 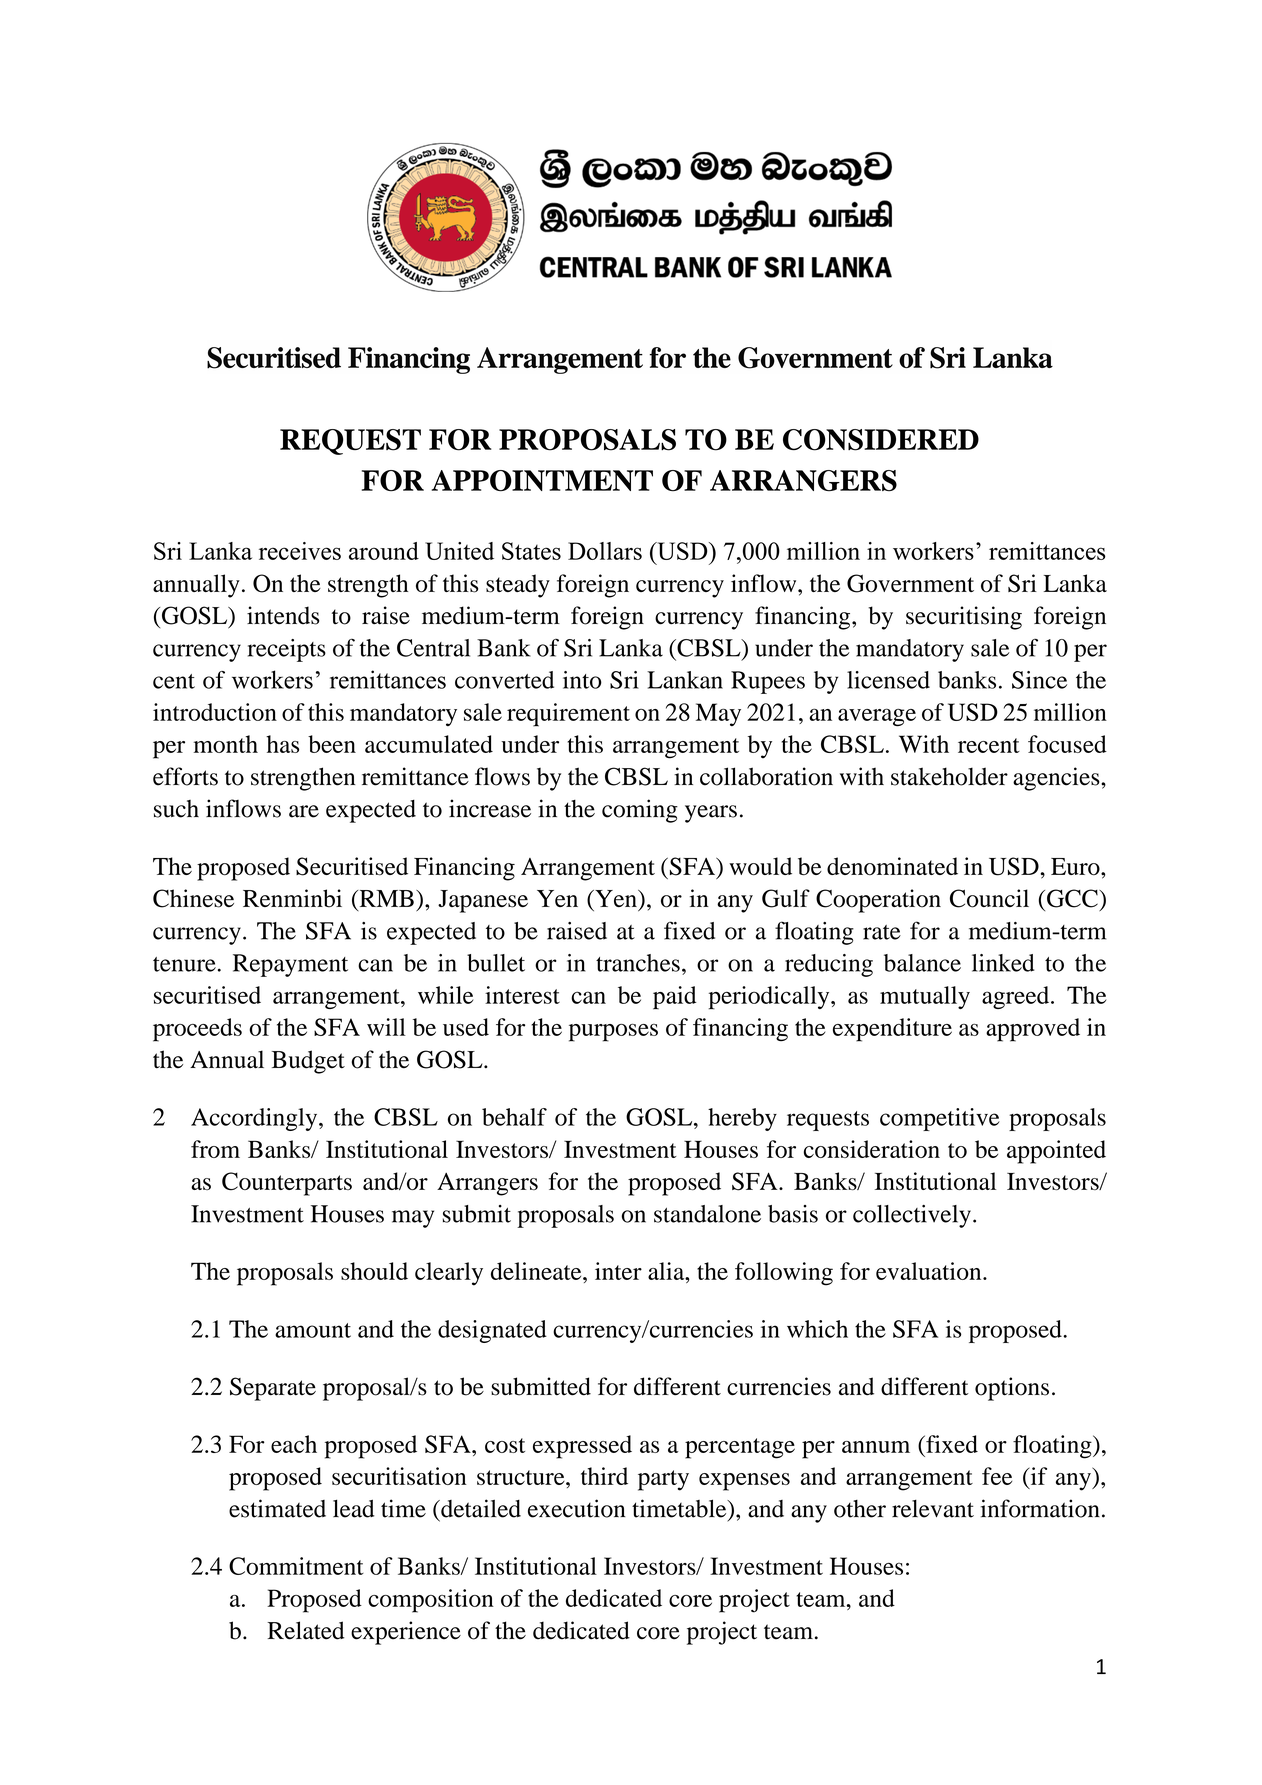 I want to click on Commitment, so click(x=296, y=1566).
